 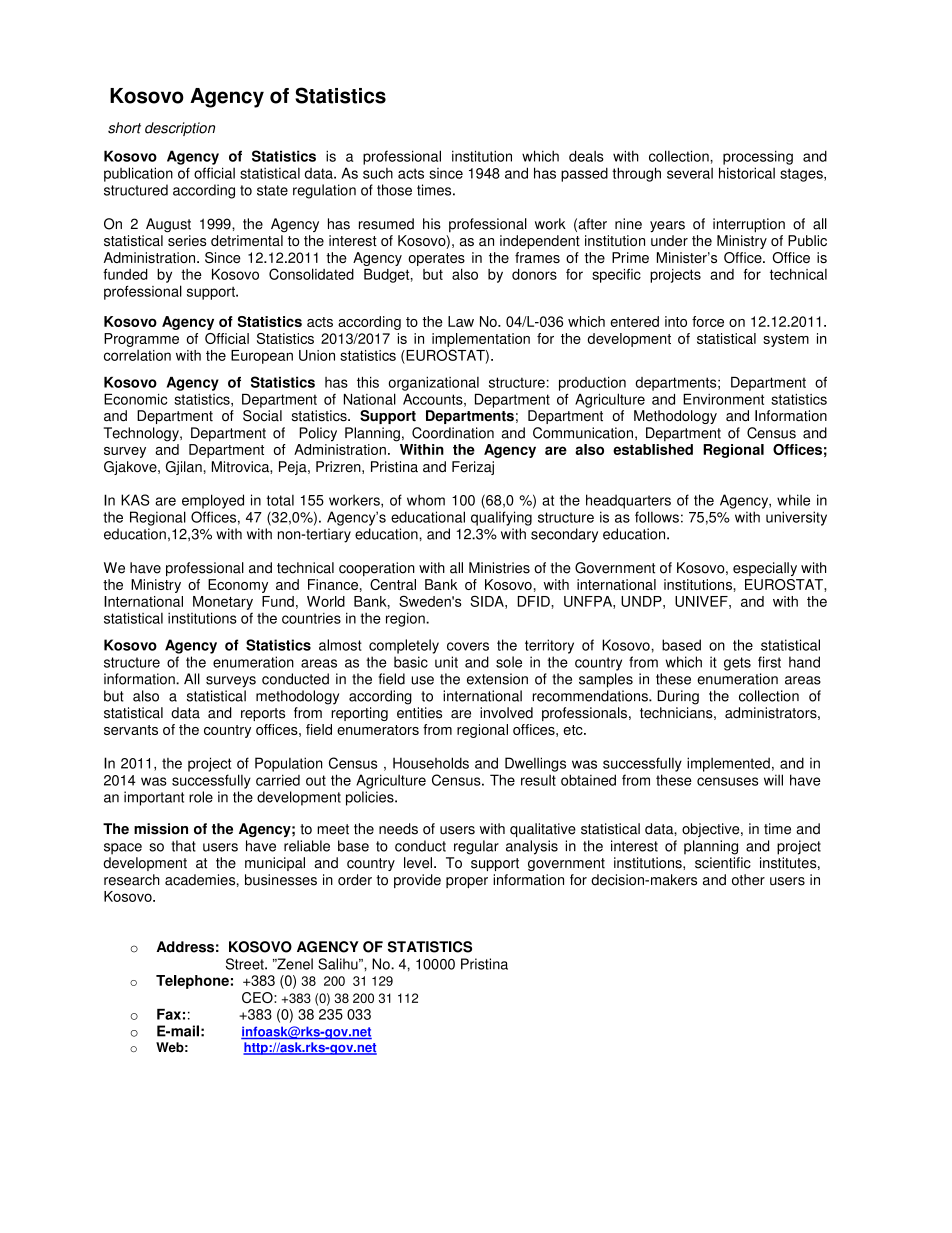 What do you see at coordinates (201, 797) in the screenshot?
I see `role` at bounding box center [201, 797].
